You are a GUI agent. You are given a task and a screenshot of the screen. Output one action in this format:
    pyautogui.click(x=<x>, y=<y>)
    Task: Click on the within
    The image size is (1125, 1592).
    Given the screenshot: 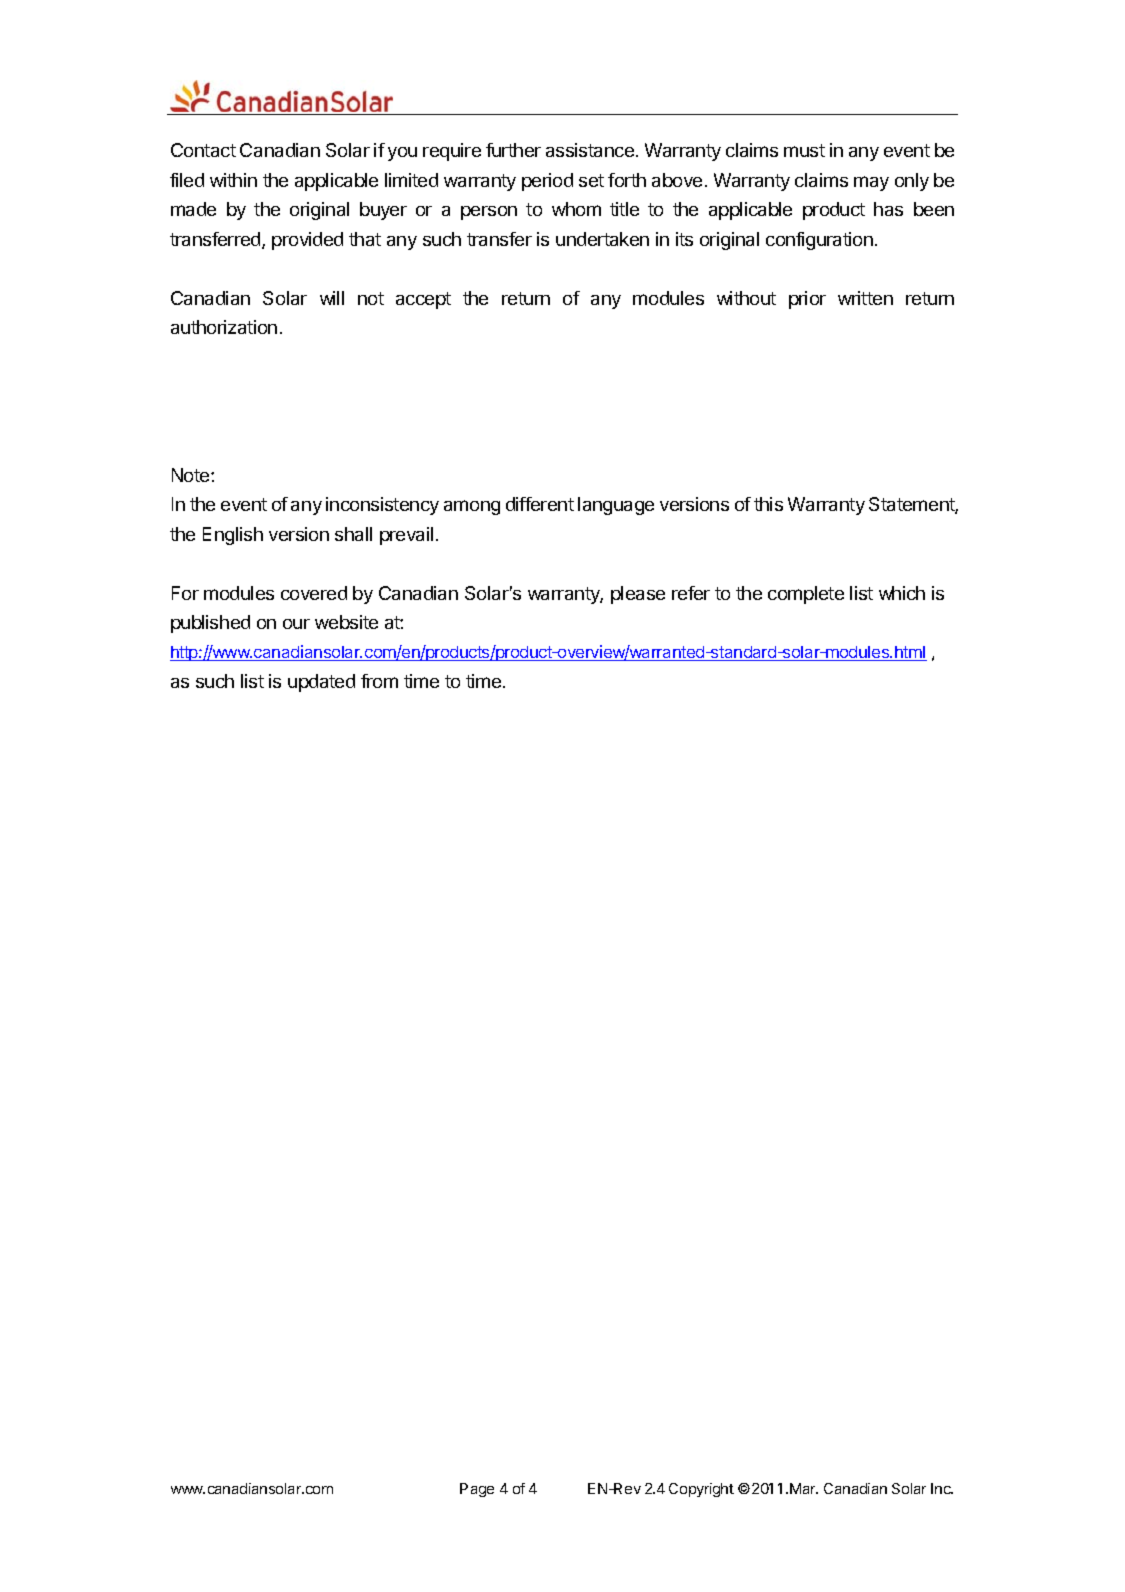 What is the action you would take?
    pyautogui.click(x=233, y=180)
